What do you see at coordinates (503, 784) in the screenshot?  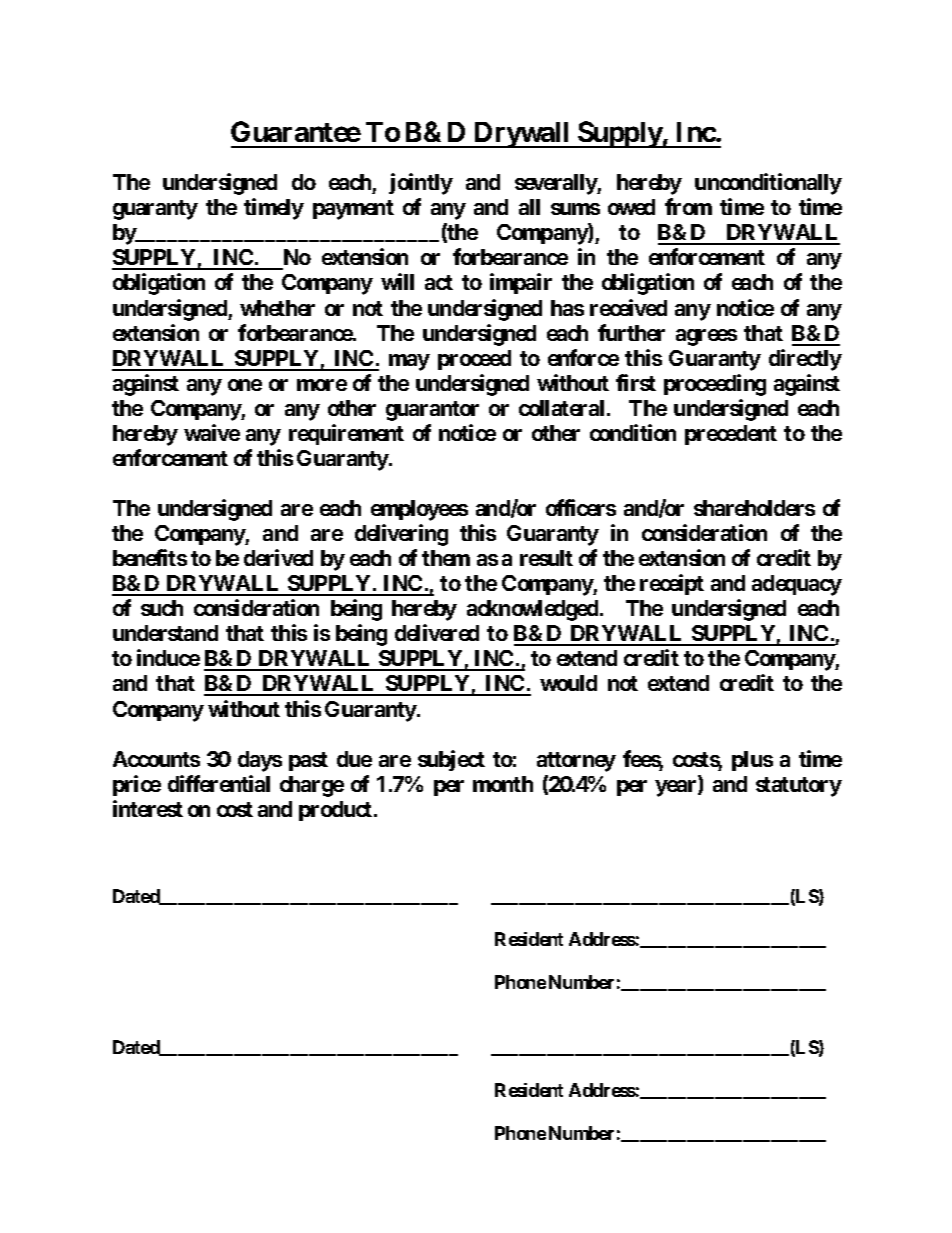 I see `month` at bounding box center [503, 784].
